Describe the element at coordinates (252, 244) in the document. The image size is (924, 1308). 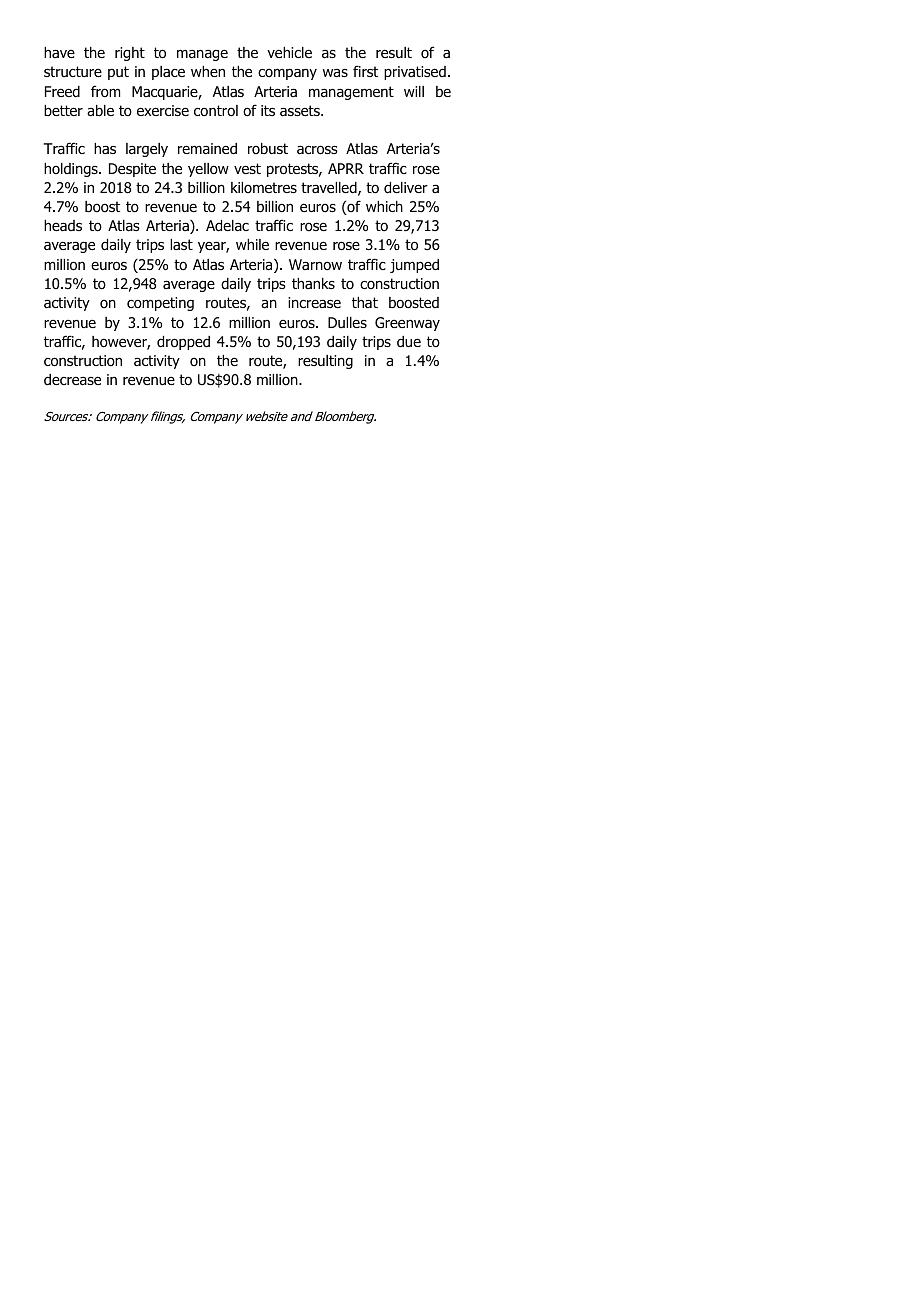
I see `while` at that location.
